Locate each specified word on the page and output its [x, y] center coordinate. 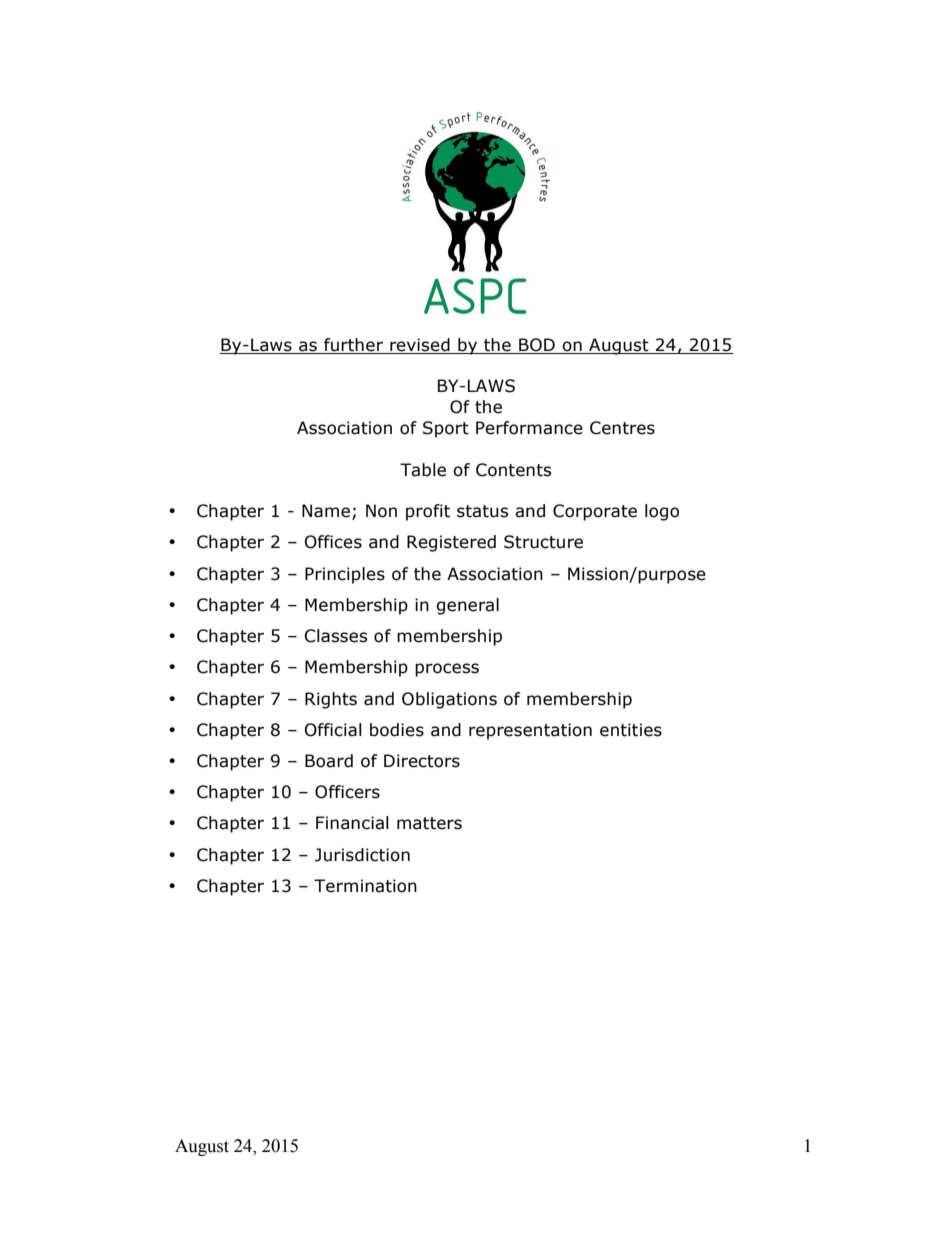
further [353, 346]
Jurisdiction [362, 855]
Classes [336, 636]
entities [631, 730]
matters [429, 823]
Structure [543, 542]
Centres [622, 428]
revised [420, 346]
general [467, 606]
